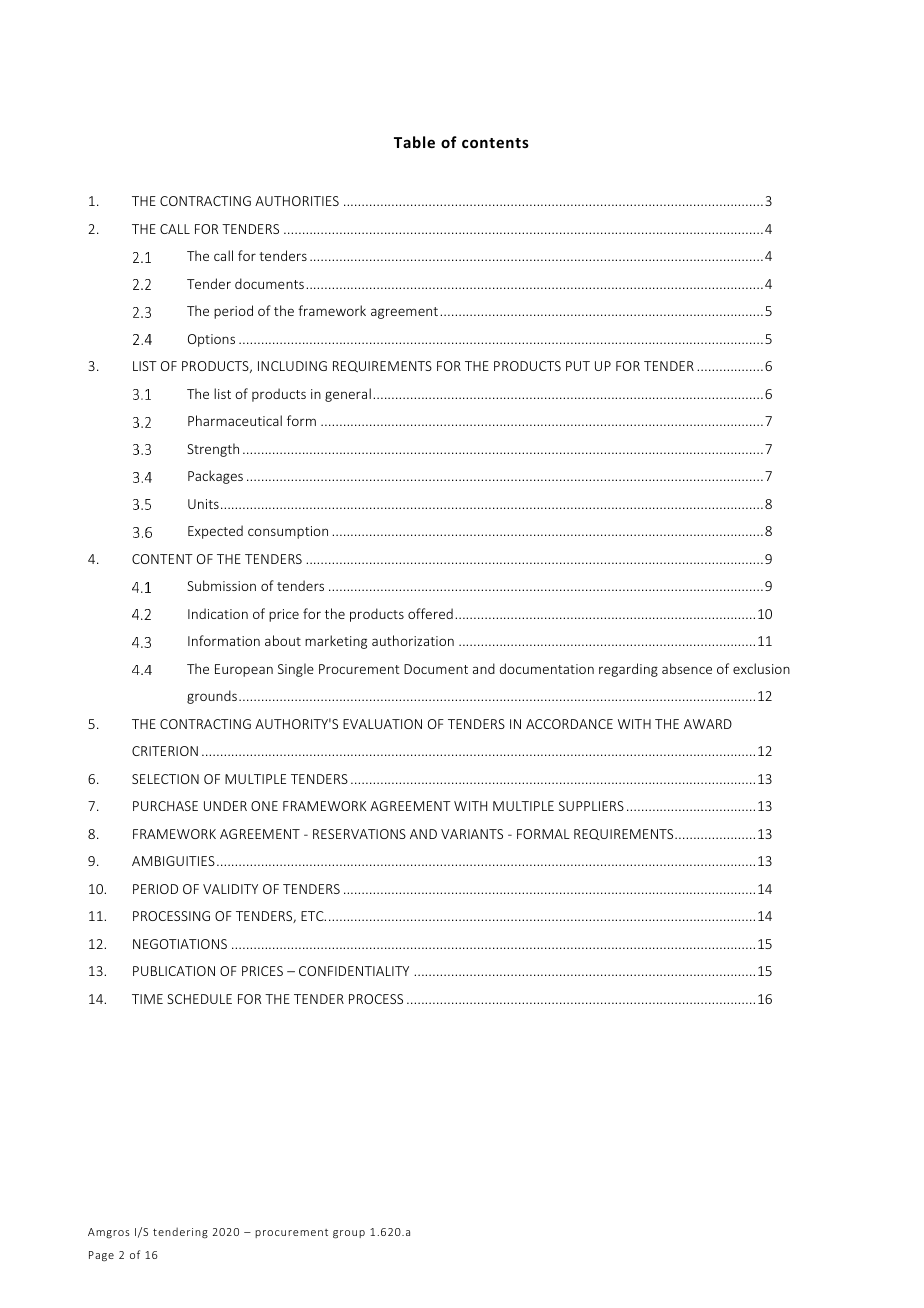 This screenshot has width=924, height=1308. What do you see at coordinates (414, 142) in the screenshot?
I see `Table` at bounding box center [414, 142].
